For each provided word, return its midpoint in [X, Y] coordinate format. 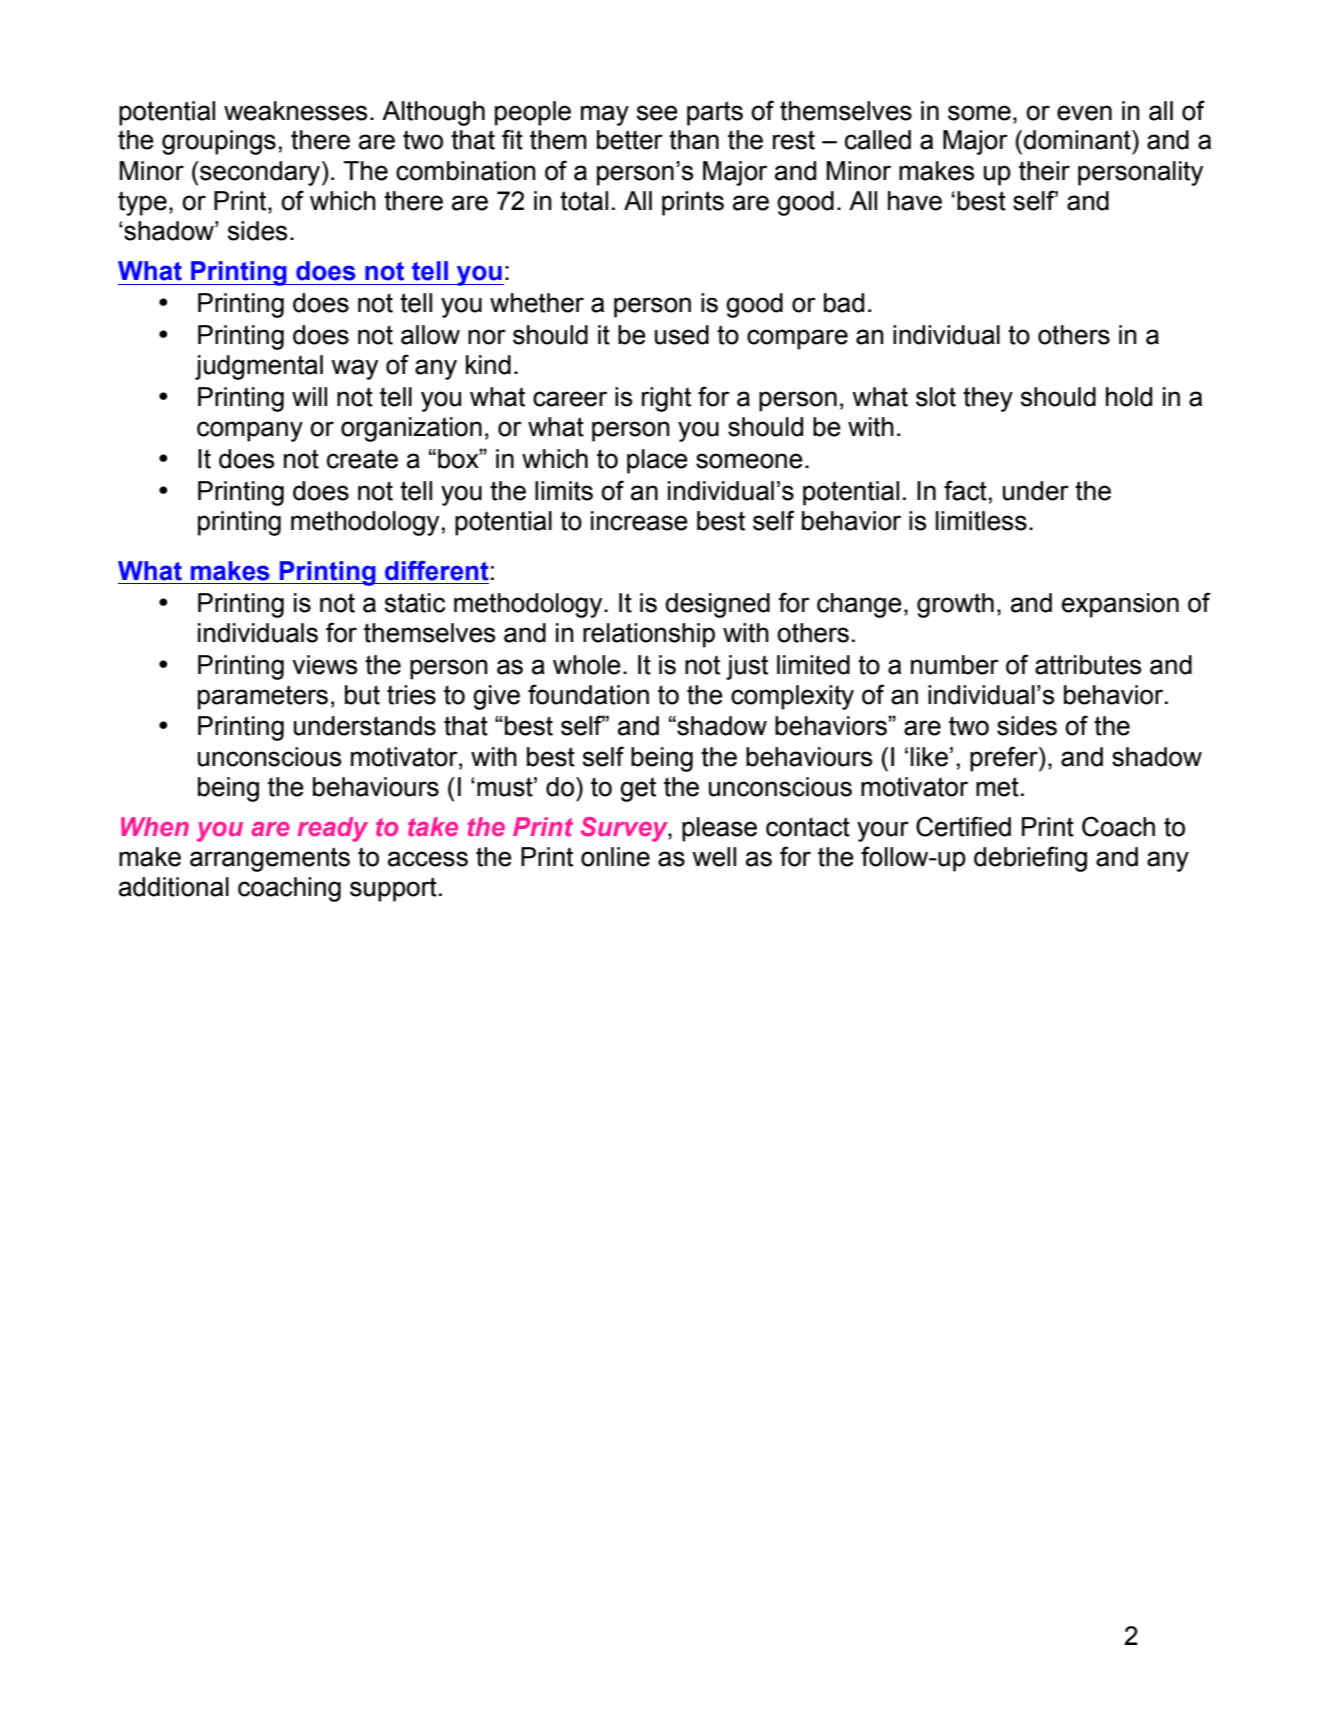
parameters [263, 697]
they [988, 399]
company [250, 431]
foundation [588, 694]
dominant [1078, 140]
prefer [1005, 759]
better [630, 140]
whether [537, 303]
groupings [219, 142]
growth [955, 605]
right [666, 399]
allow [430, 335]
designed [717, 605]
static [415, 603]
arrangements [270, 859]
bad [844, 303]
